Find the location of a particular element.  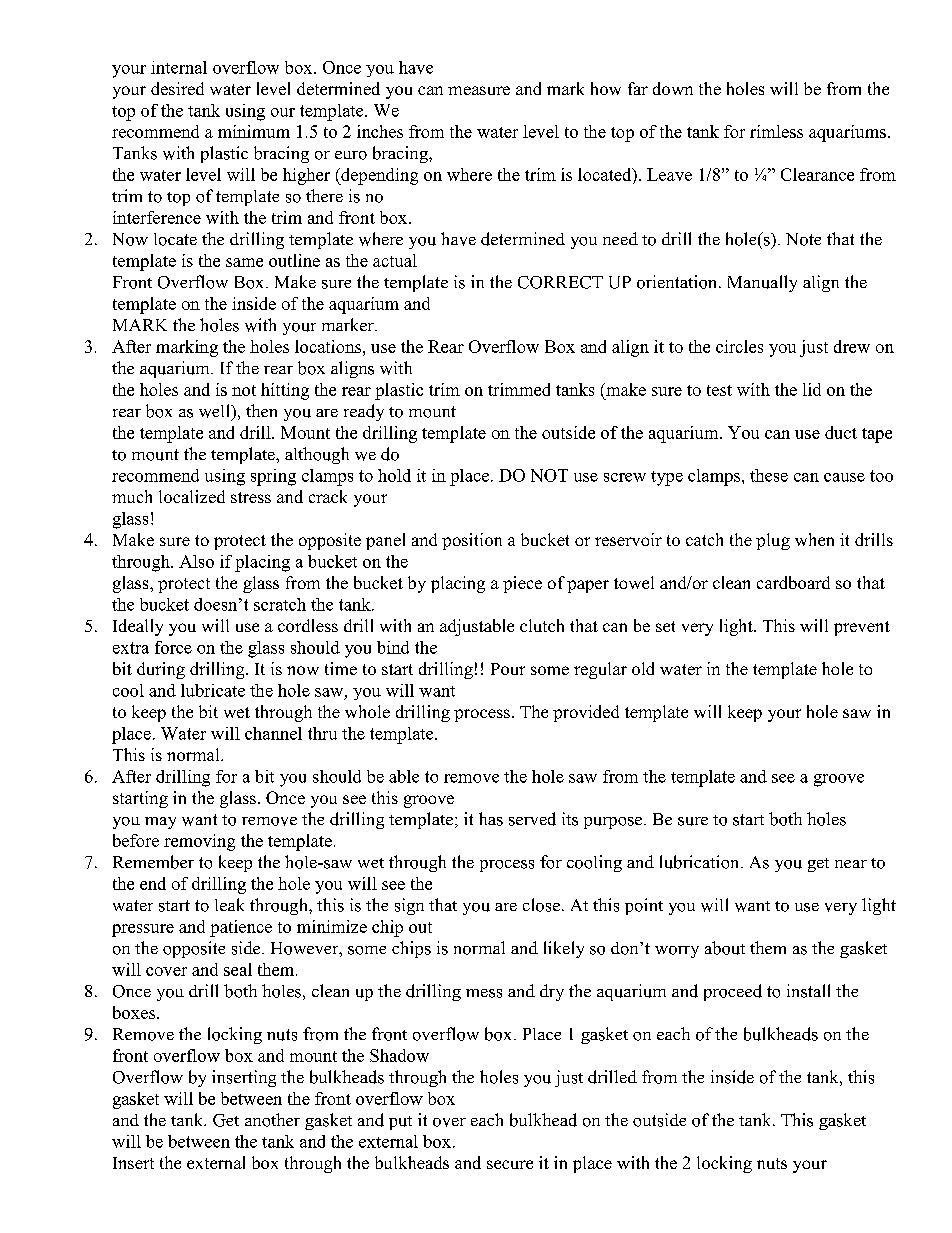

install is located at coordinates (808, 991).
